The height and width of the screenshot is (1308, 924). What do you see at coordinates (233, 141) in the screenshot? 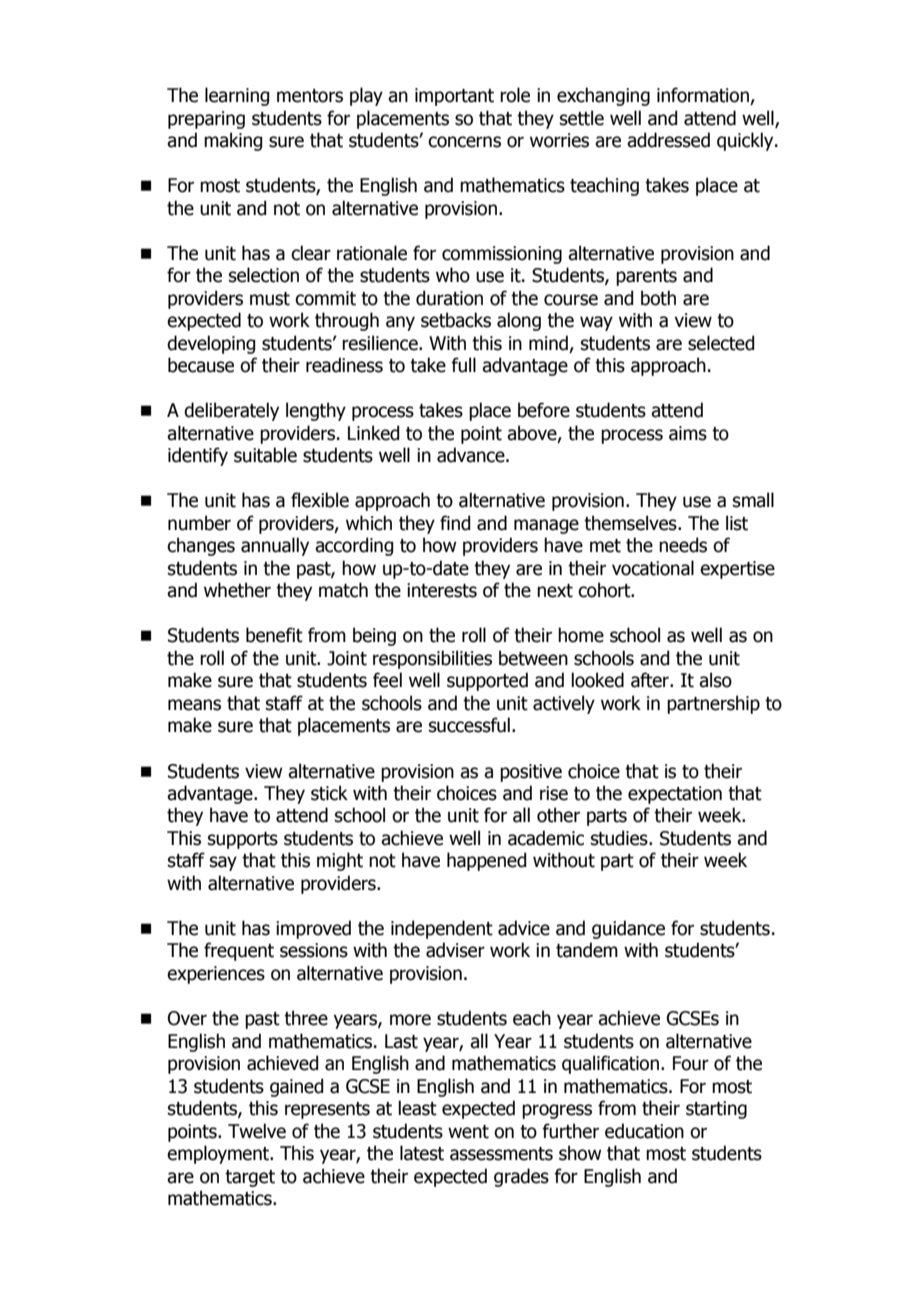
I see `making` at bounding box center [233, 141].
